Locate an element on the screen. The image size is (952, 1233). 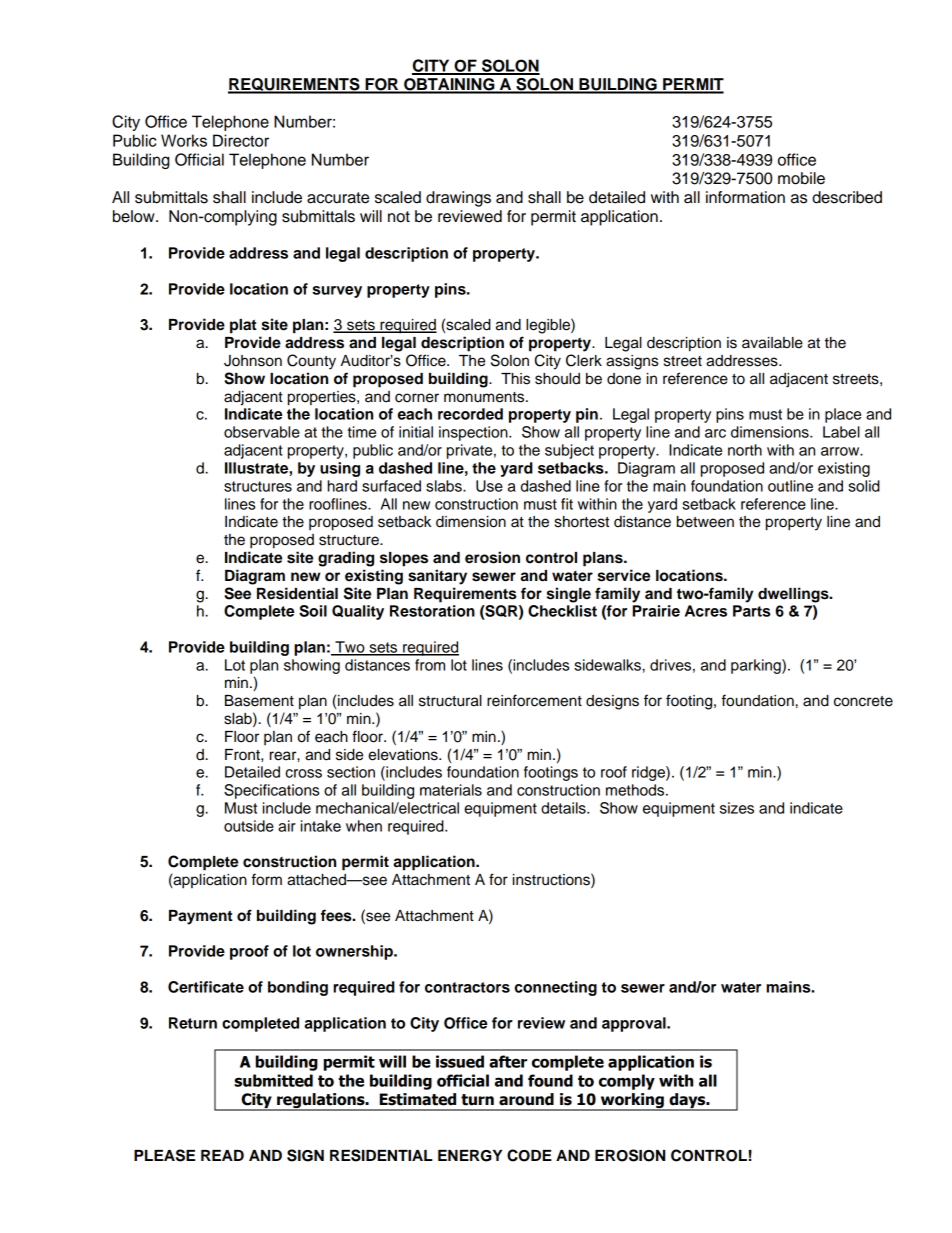
sizes is located at coordinates (737, 808).
